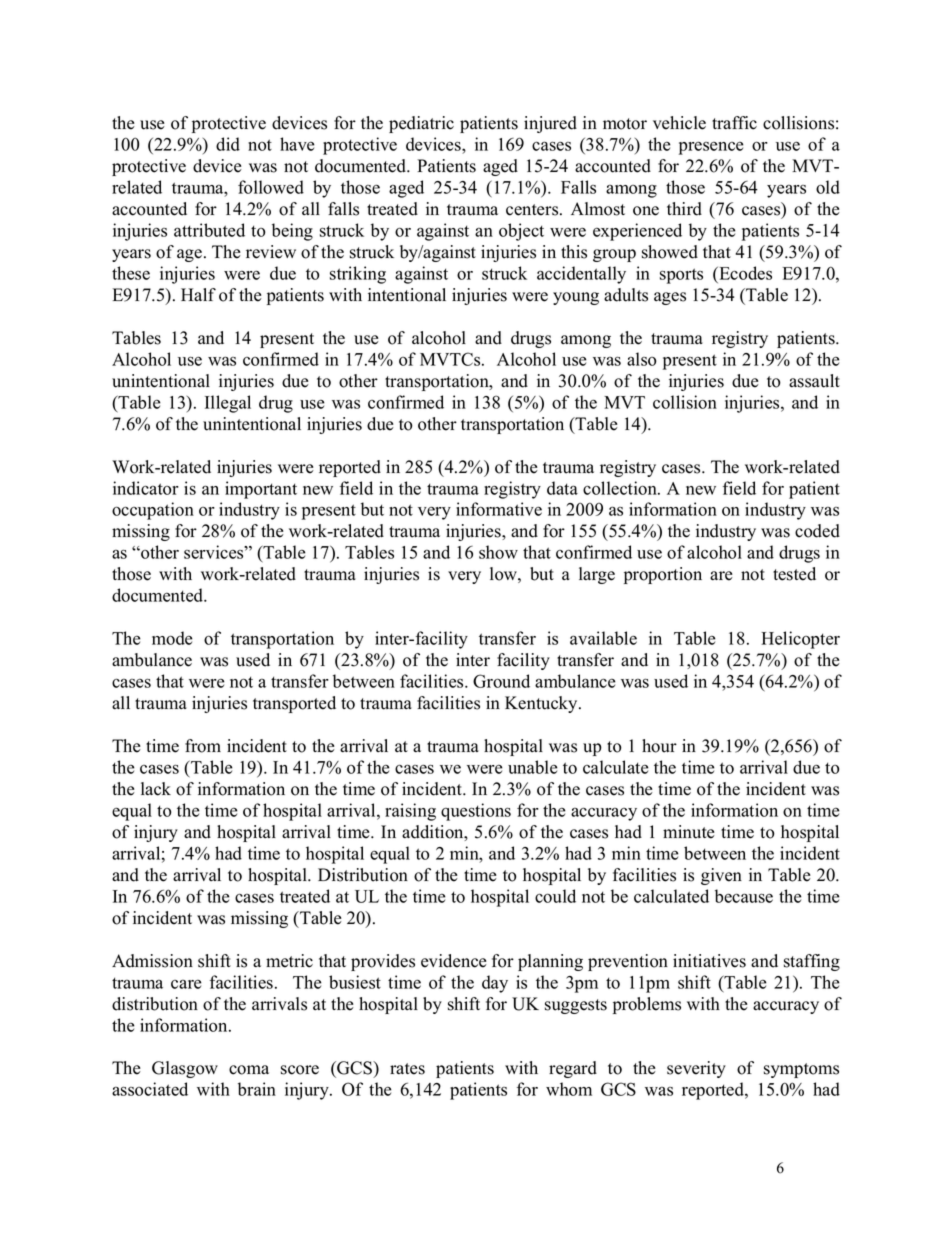 The image size is (952, 1233). Describe the element at coordinates (172, 638) in the screenshot. I see `mode` at that location.
